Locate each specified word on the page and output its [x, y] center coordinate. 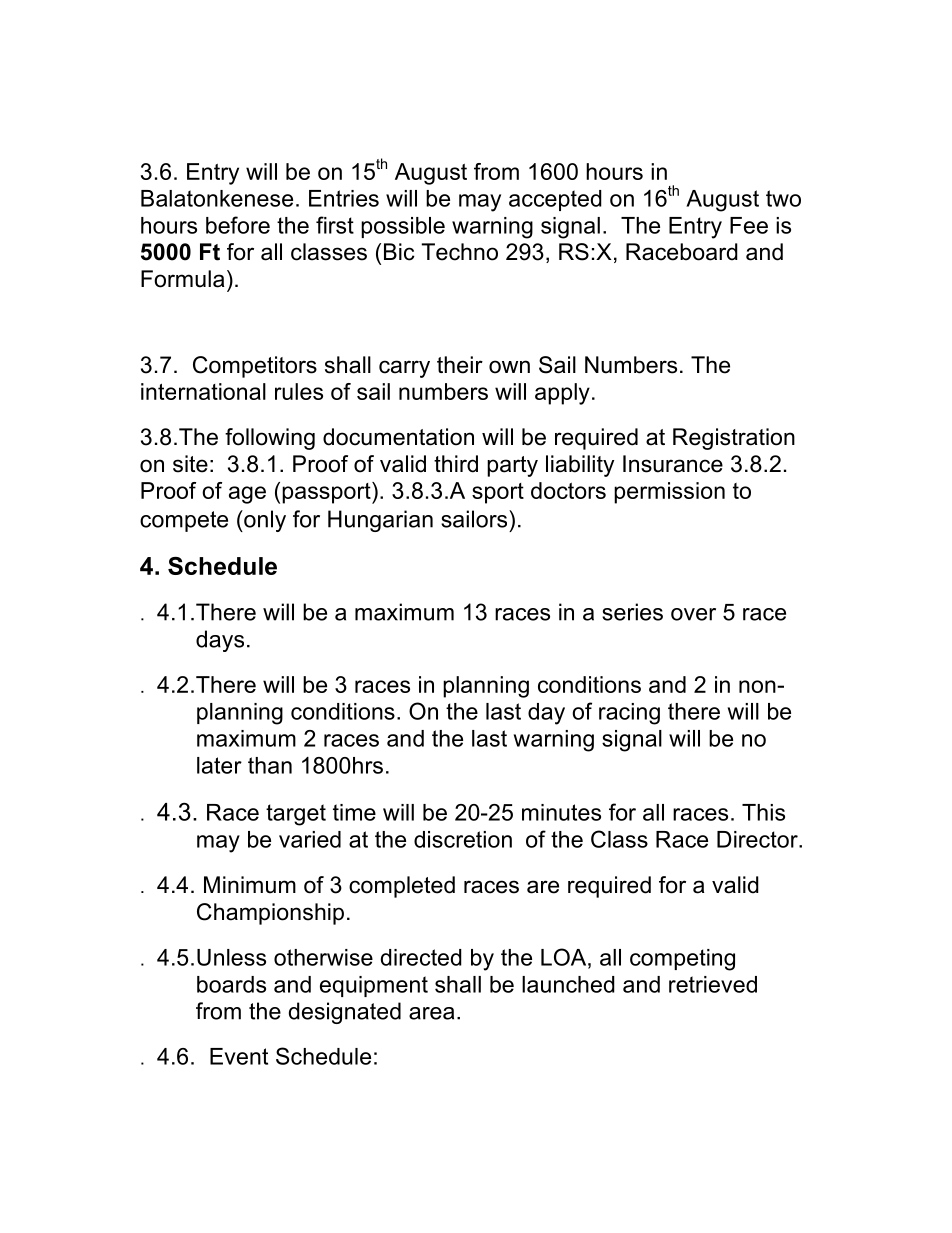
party [512, 466]
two [783, 198]
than [270, 765]
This [763, 812]
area [431, 1013]
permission [669, 493]
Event [239, 1056]
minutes [561, 812]
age [247, 495]
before [238, 225]
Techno [459, 252]
